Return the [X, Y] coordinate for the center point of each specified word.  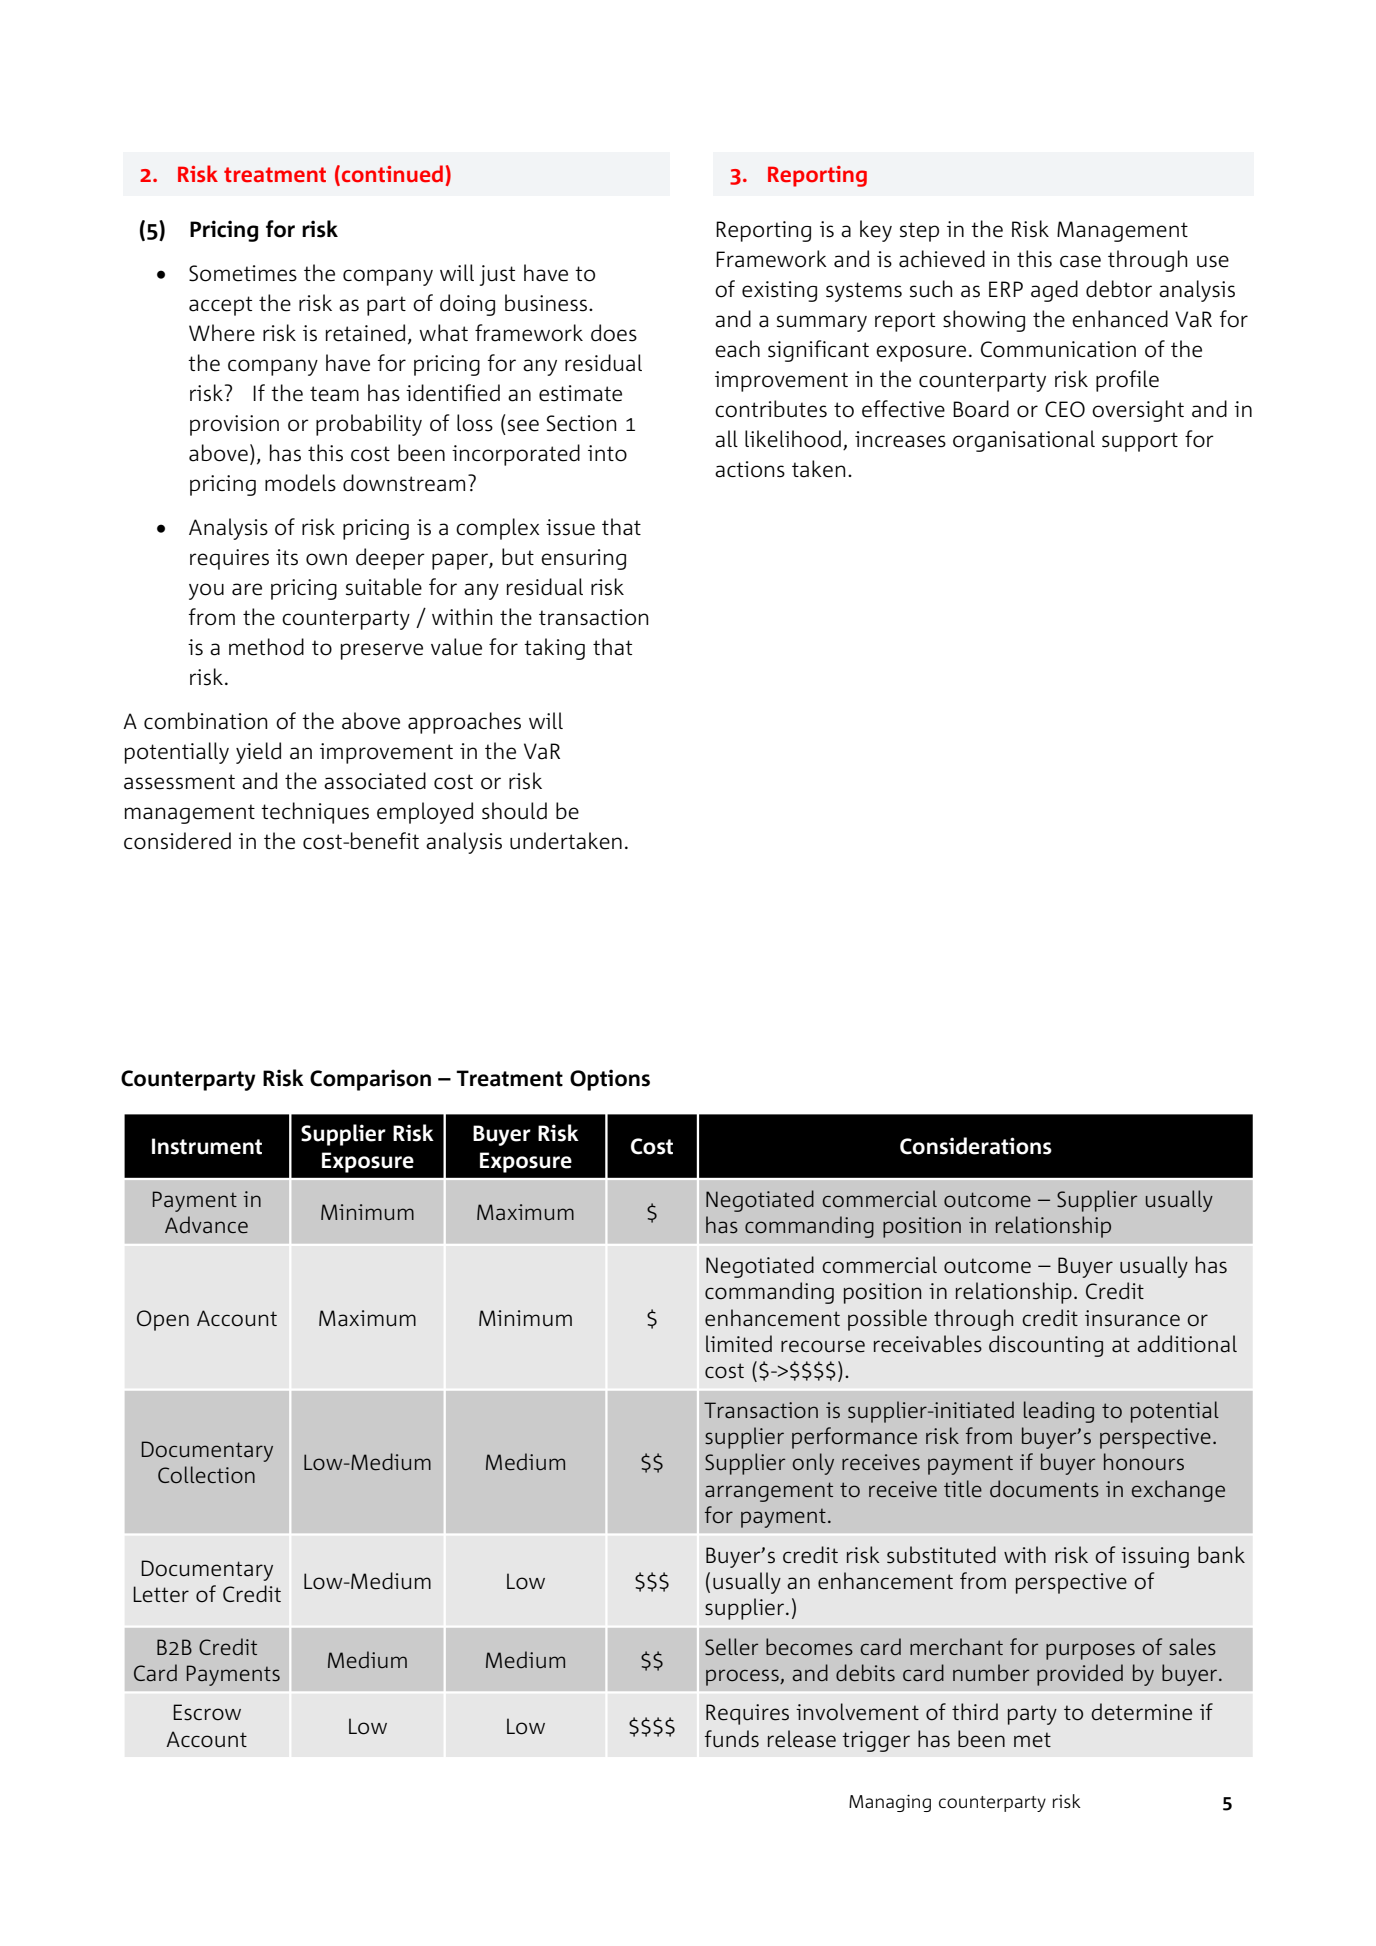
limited [739, 1344]
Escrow [207, 1712]
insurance [1132, 1318]
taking [554, 649]
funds [732, 1739]
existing [779, 291]
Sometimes [243, 273]
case [1080, 261]
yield [258, 753]
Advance [206, 1224]
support [1140, 442]
